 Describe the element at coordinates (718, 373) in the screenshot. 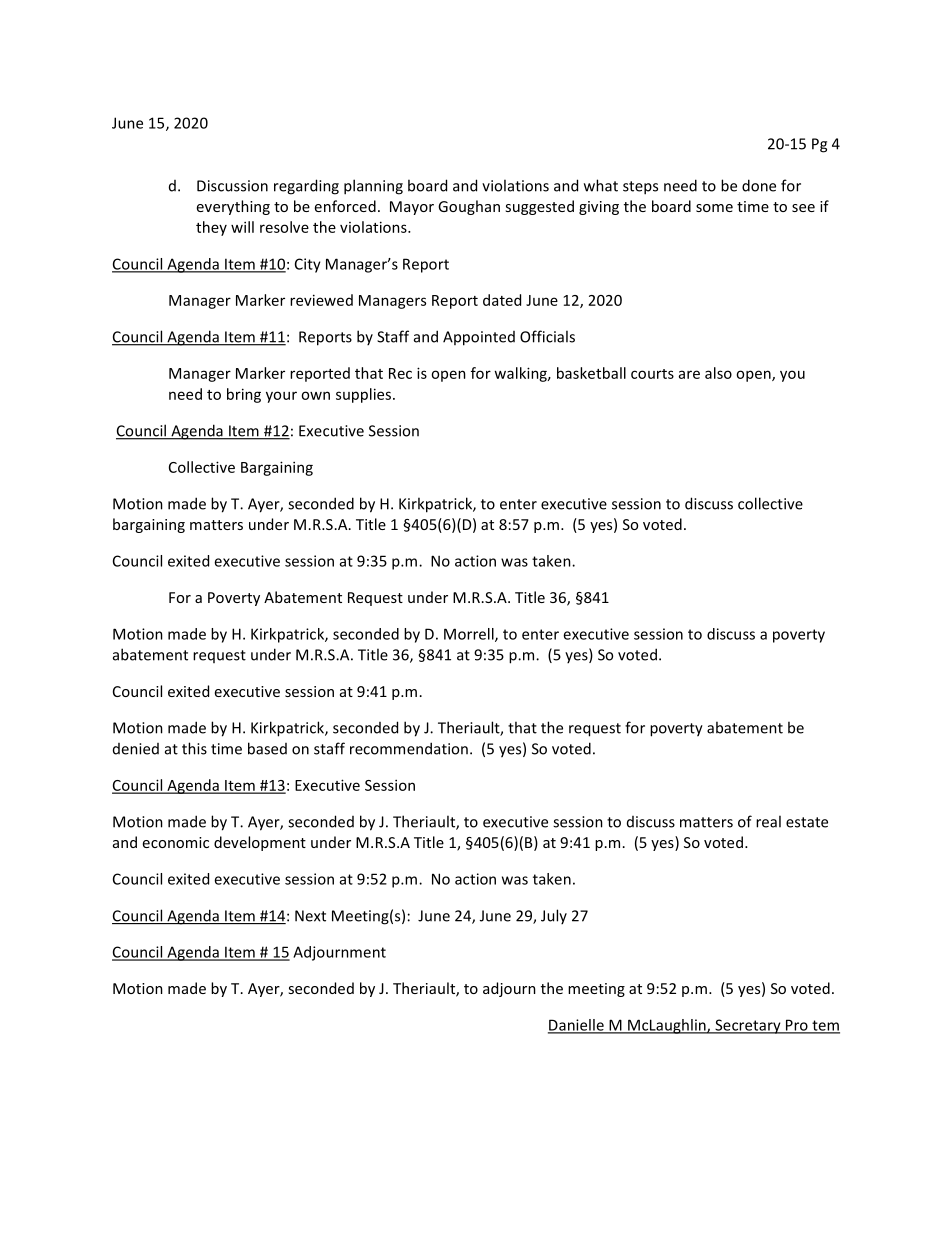

I see `also` at that location.
